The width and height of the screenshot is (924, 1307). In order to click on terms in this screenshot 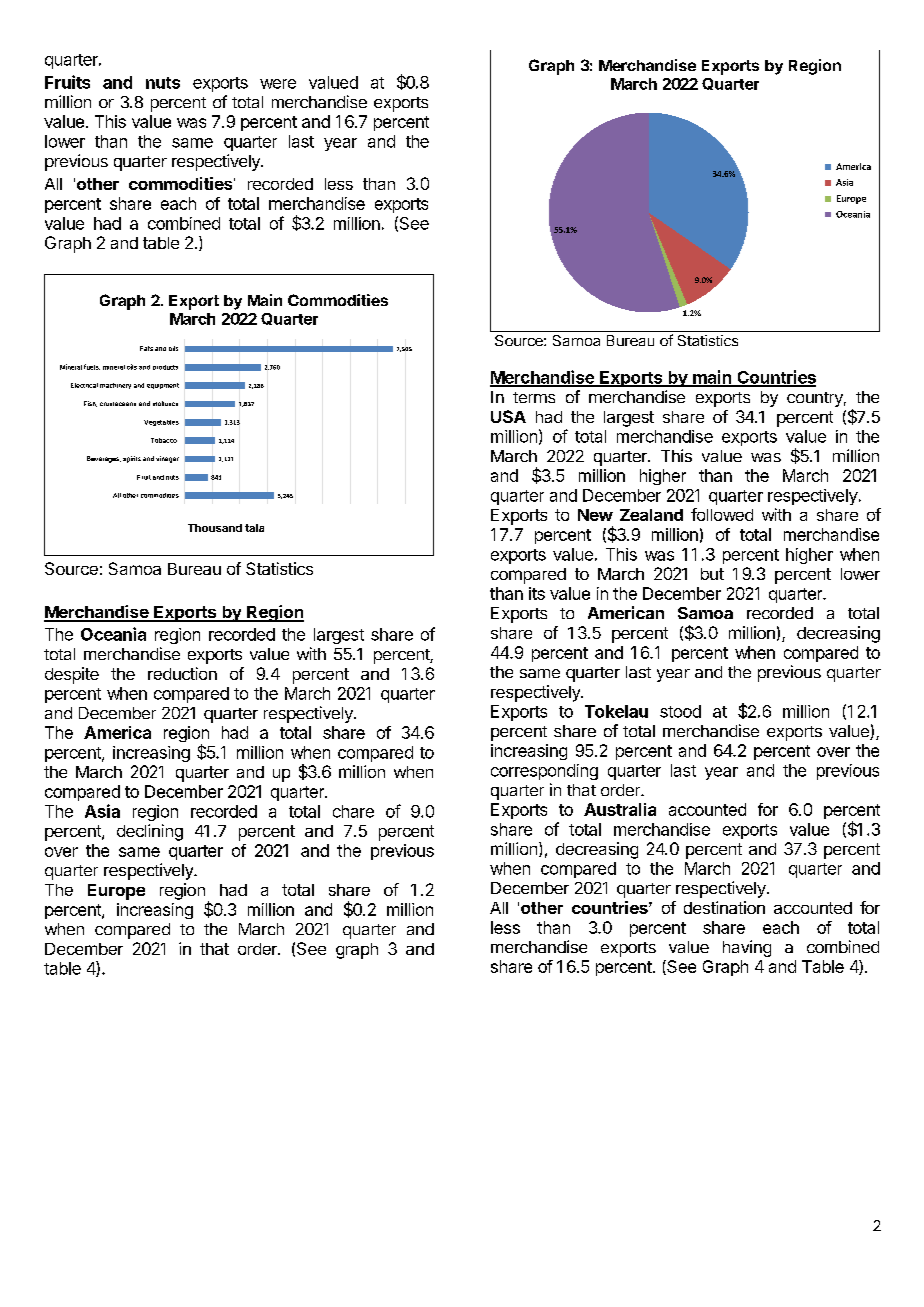, I will do `click(534, 397)`.
